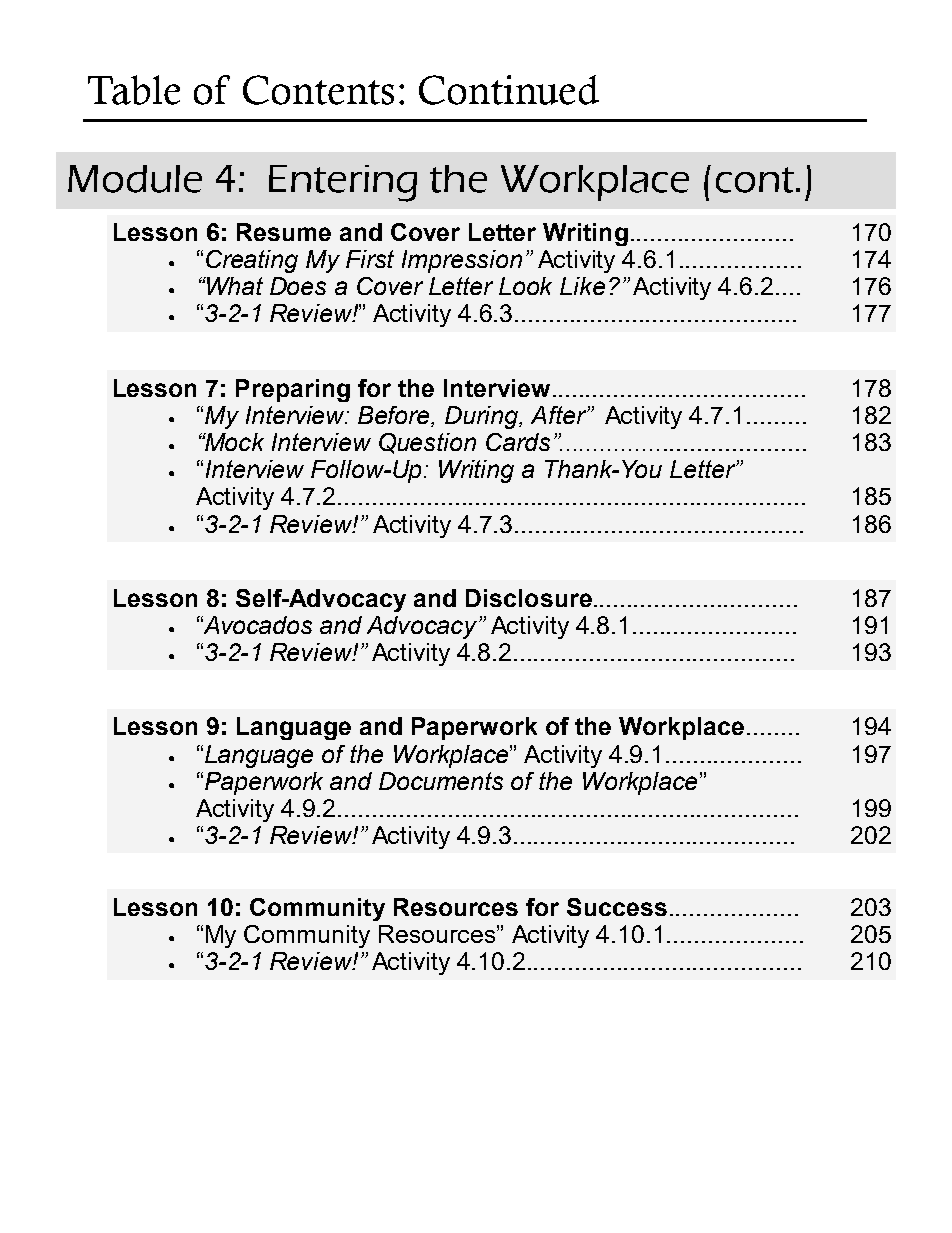 Image resolution: width=952 pixels, height=1233 pixels. Describe the element at coordinates (518, 442) in the image. I see `Cards` at that location.
